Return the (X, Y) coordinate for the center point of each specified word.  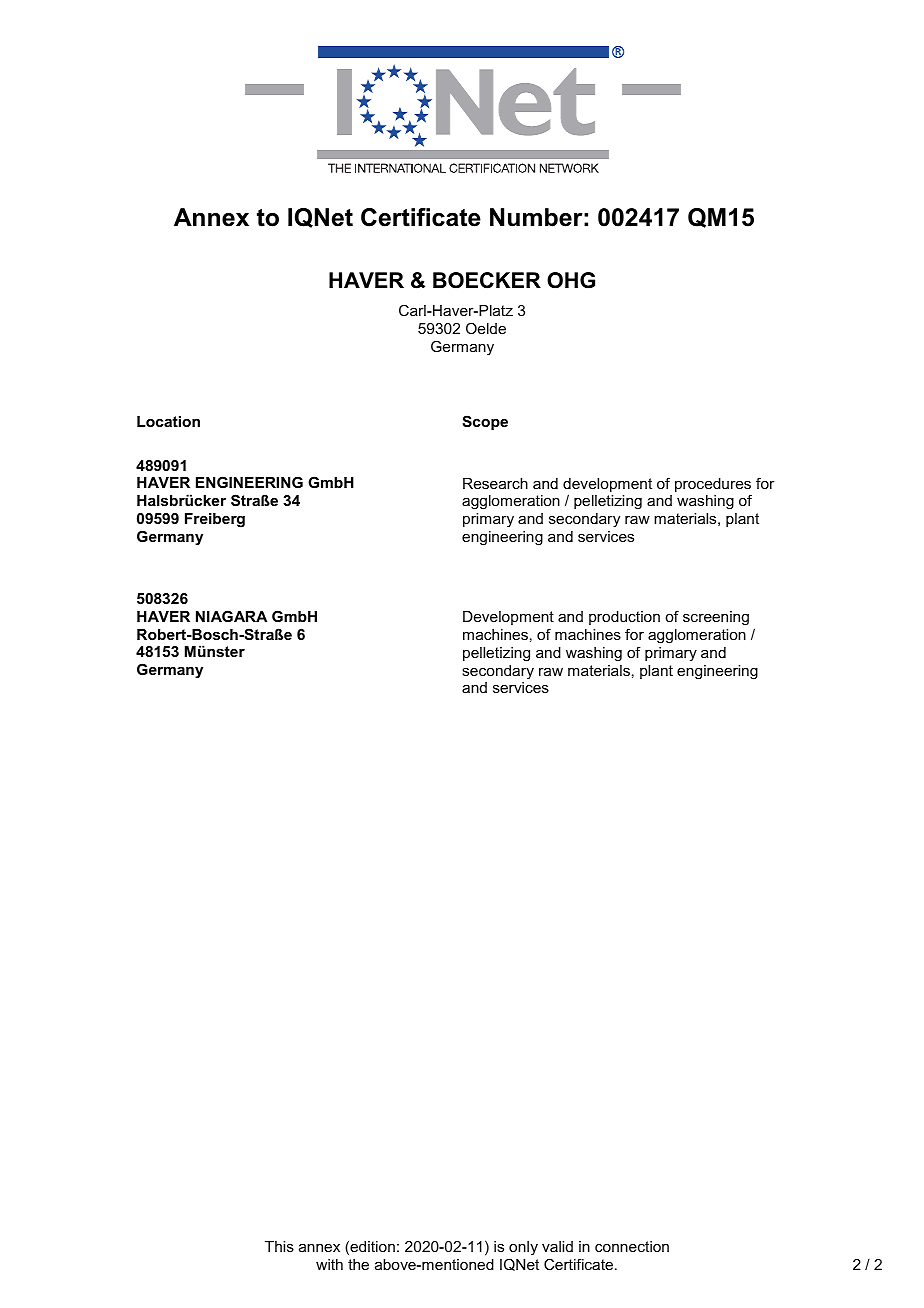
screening (716, 618)
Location (168, 421)
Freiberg (215, 520)
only (523, 1250)
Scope (485, 422)
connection (632, 1246)
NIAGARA (231, 616)
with (329, 1264)
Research (495, 483)
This (279, 1246)
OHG (571, 280)
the (358, 1264)
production (624, 618)
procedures (713, 486)
